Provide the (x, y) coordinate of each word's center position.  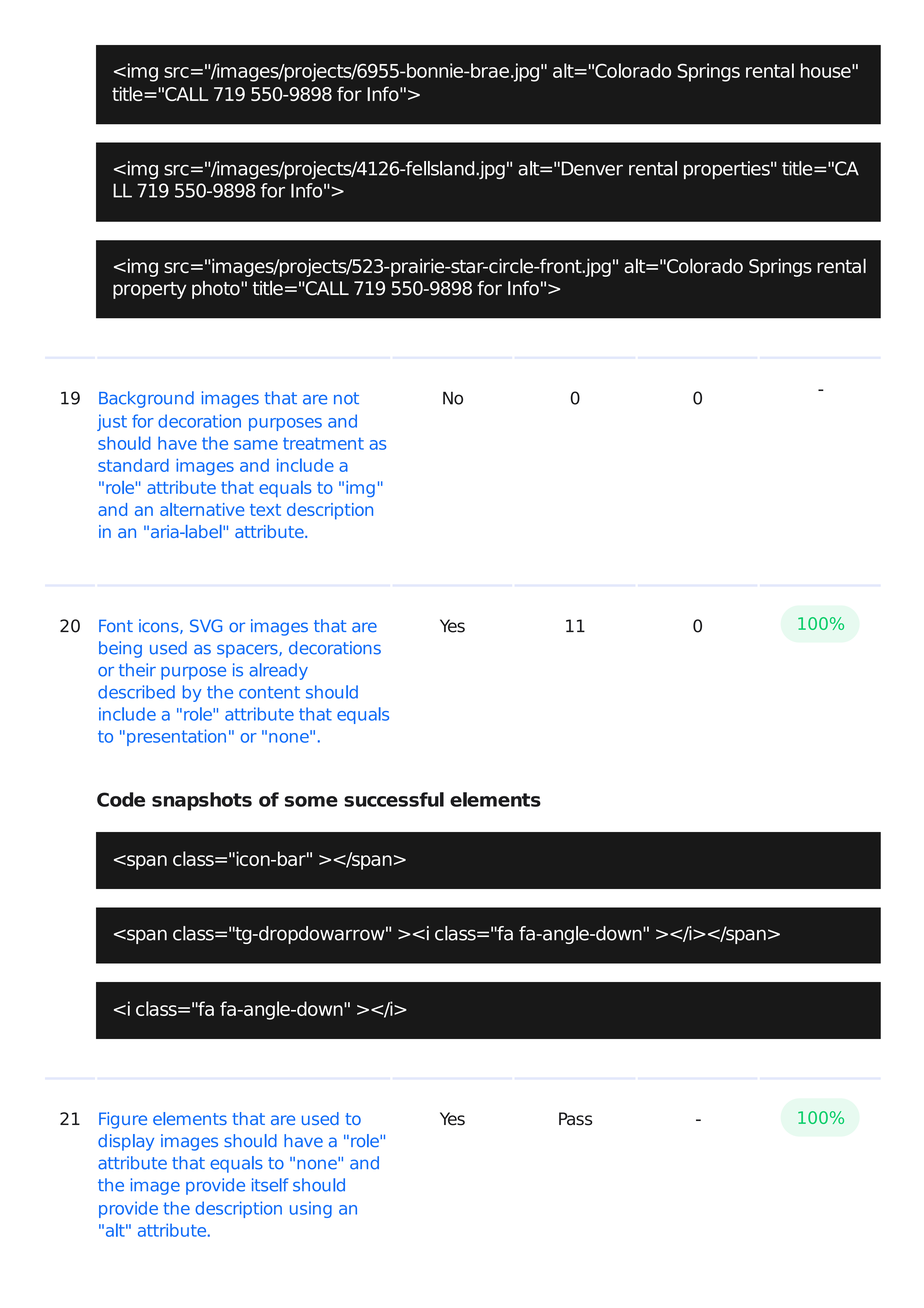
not (346, 398)
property (149, 290)
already (278, 671)
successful (394, 799)
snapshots (202, 801)
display (126, 1142)
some (311, 801)
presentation (176, 737)
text (265, 510)
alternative (202, 509)
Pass (575, 1119)
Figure (123, 1120)
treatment (323, 443)
